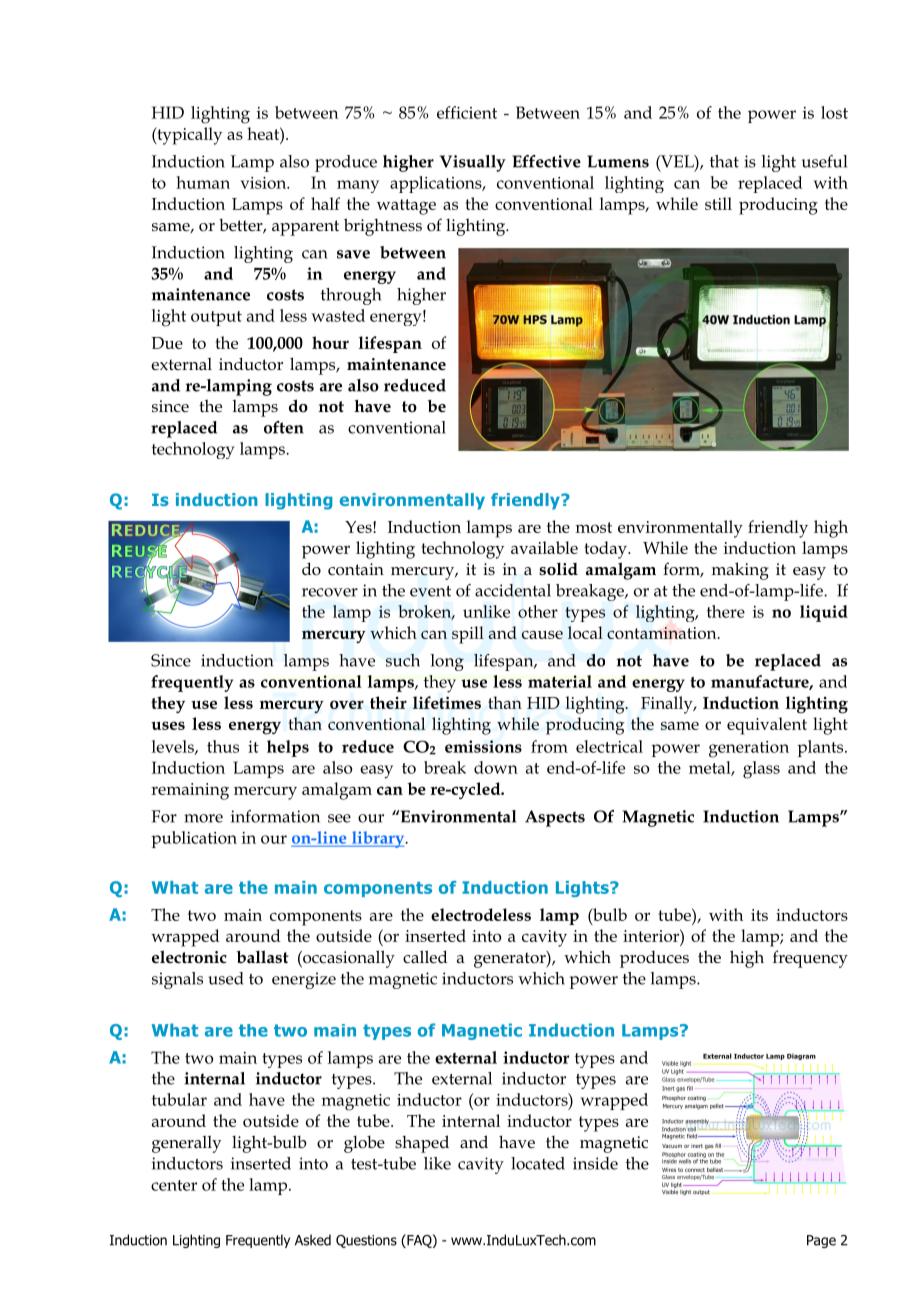  What do you see at coordinates (544, 547) in the screenshot?
I see `available` at bounding box center [544, 547].
